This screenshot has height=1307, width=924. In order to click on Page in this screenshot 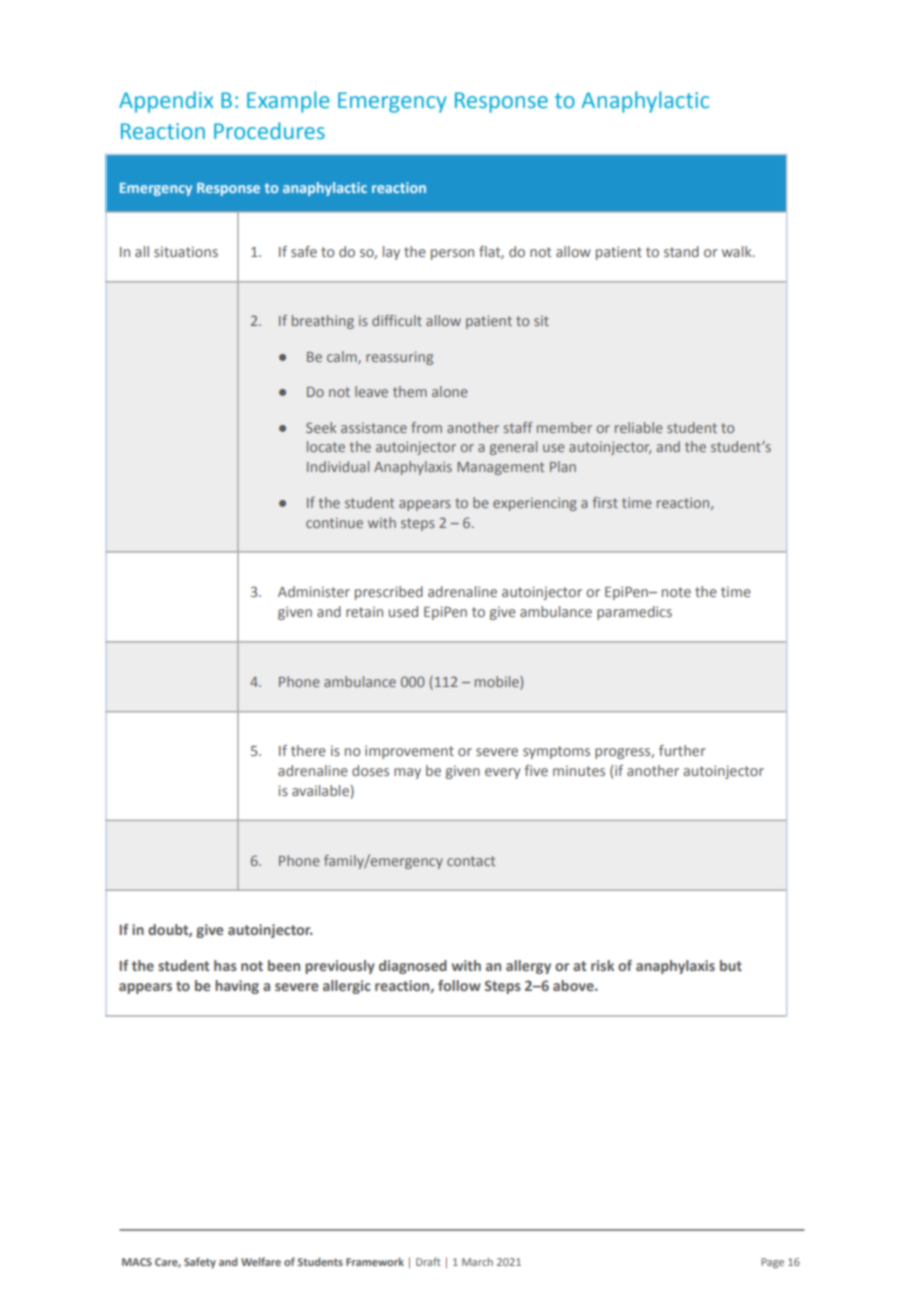, I will do `click(772, 1263)`.
